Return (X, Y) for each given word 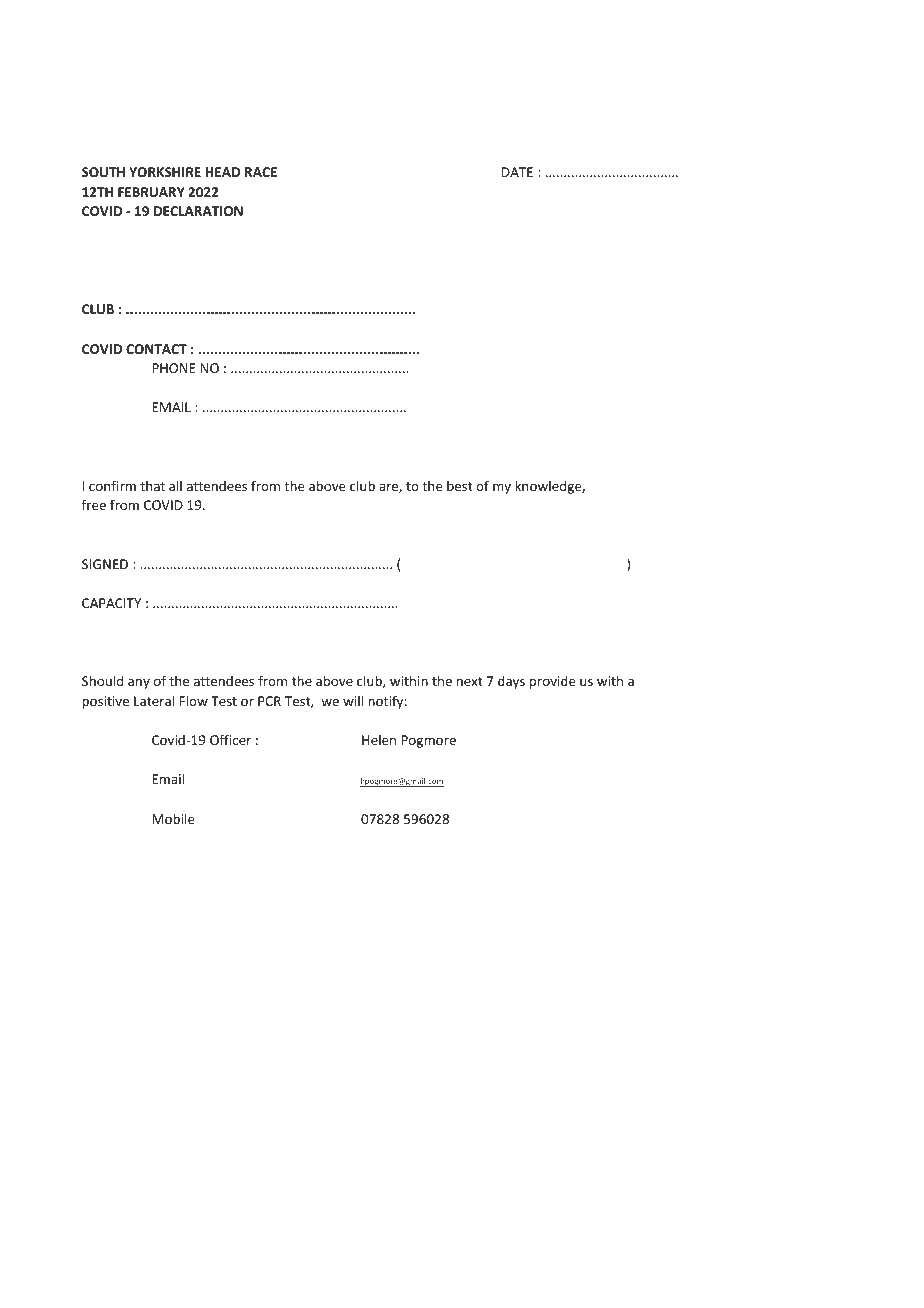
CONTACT (156, 349)
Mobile (173, 818)
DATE (517, 172)
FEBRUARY (151, 192)
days (511, 682)
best (460, 485)
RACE (261, 172)
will (353, 700)
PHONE (174, 368)
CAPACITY (111, 603)
